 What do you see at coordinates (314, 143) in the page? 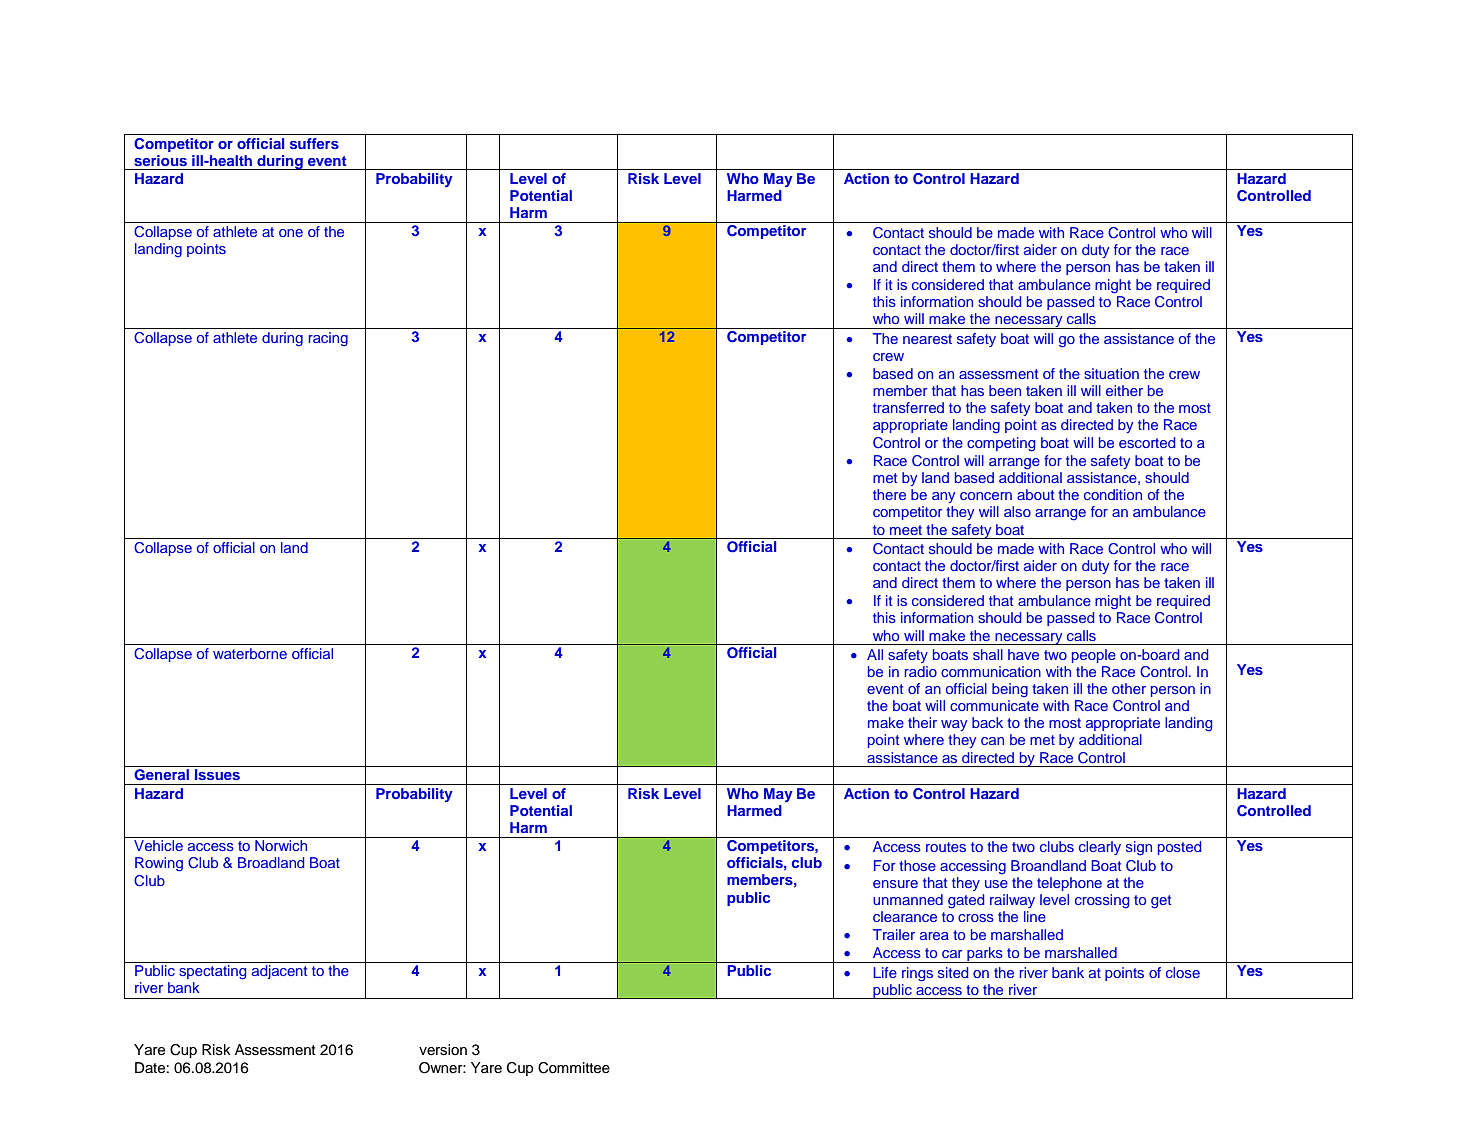
I see `suffers` at bounding box center [314, 143].
